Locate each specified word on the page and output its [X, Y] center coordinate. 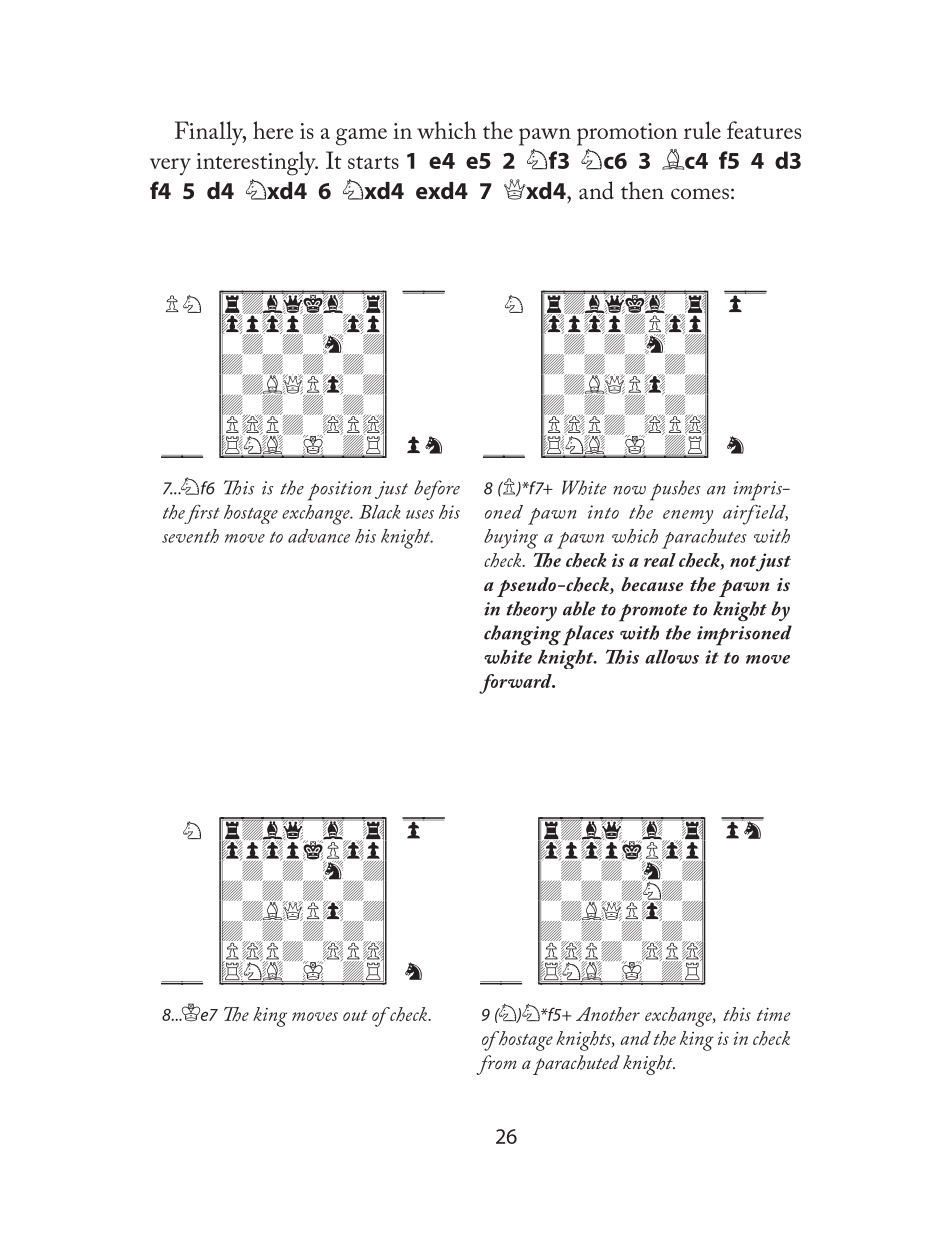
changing [522, 635]
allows [672, 657]
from [496, 1065]
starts [373, 162]
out [355, 1015]
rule [702, 130]
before [437, 490]
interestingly [257, 163]
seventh [190, 536]
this [737, 1014]
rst [210, 512]
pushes [675, 490]
